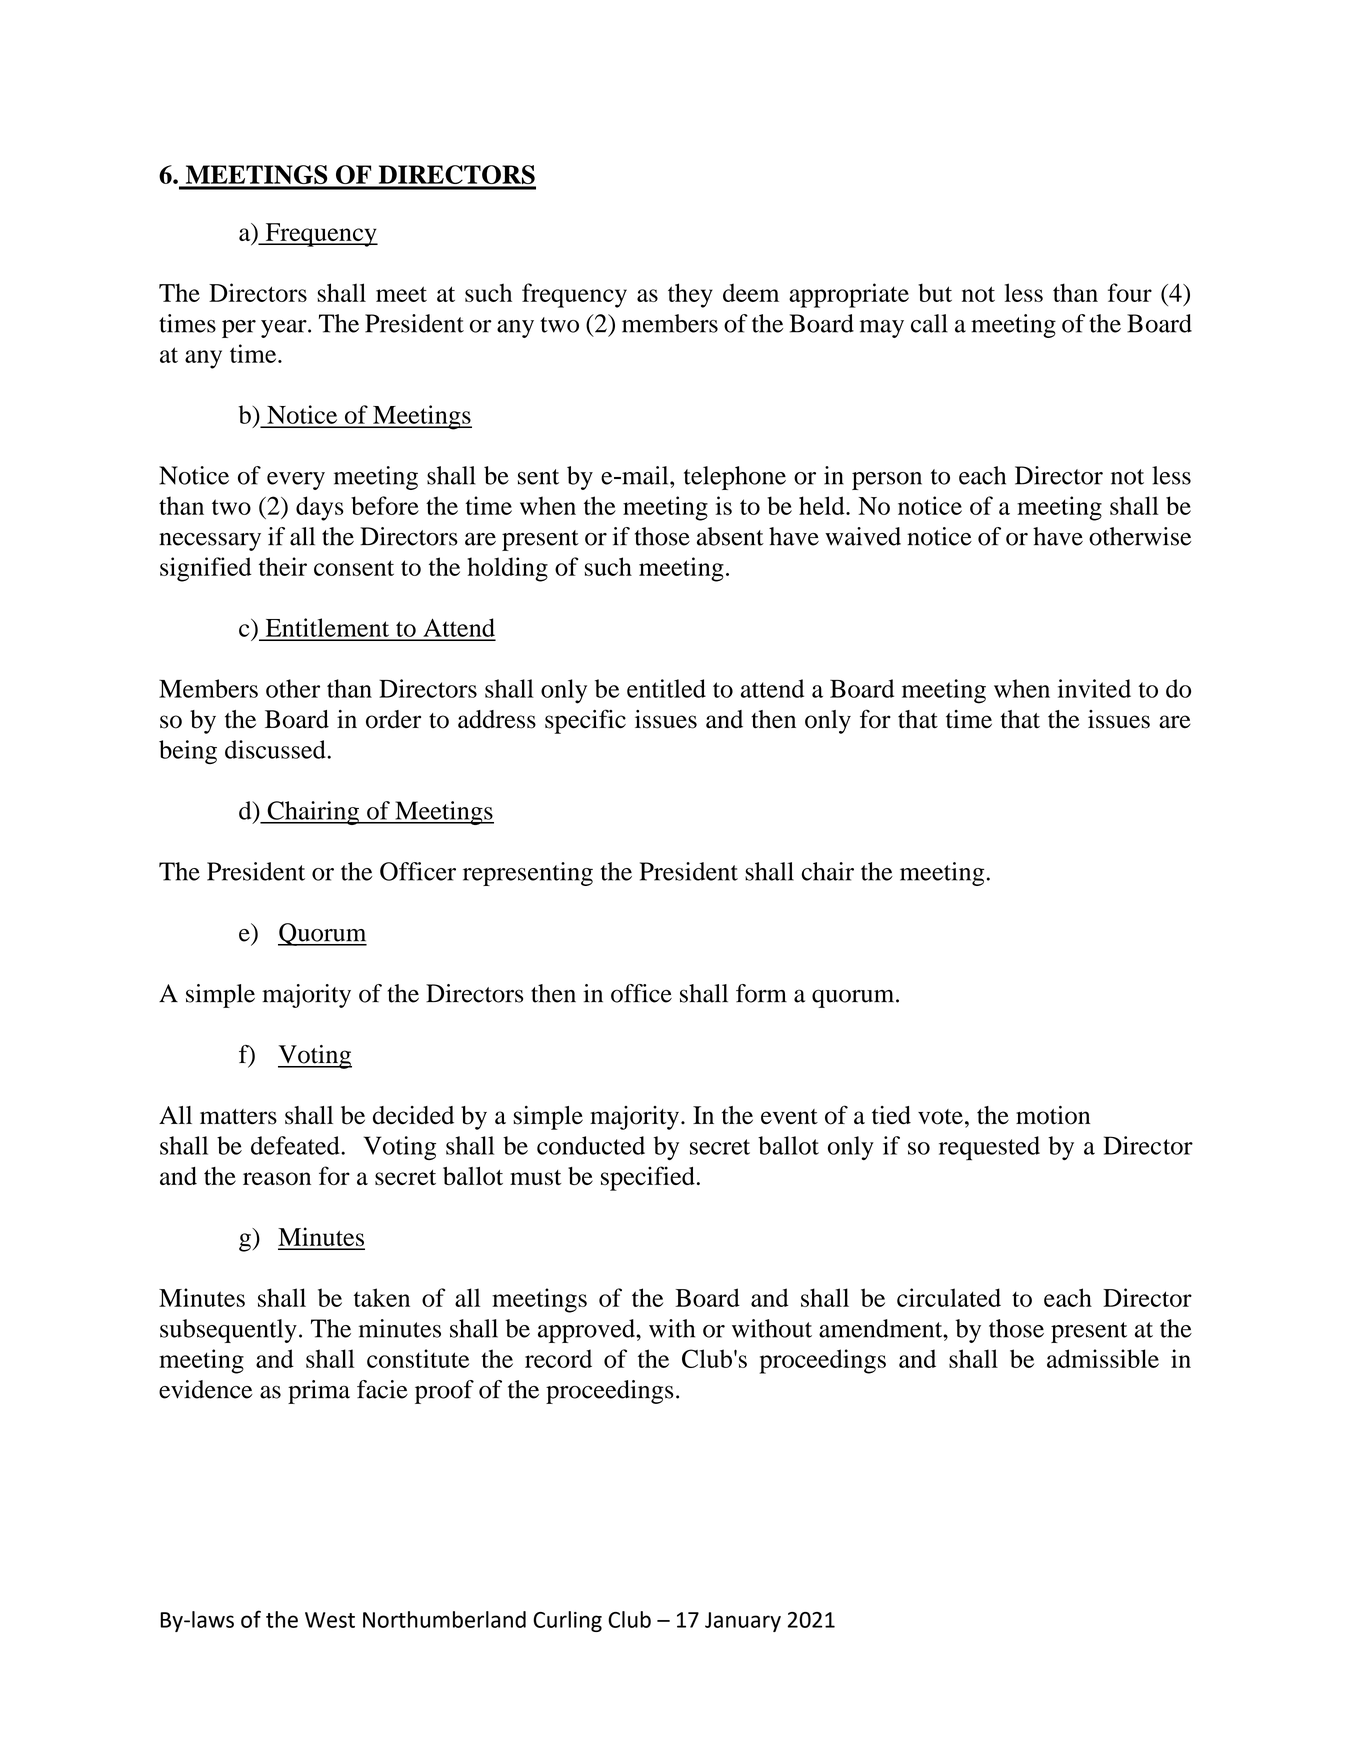  I want to click on year, so click(285, 329).
